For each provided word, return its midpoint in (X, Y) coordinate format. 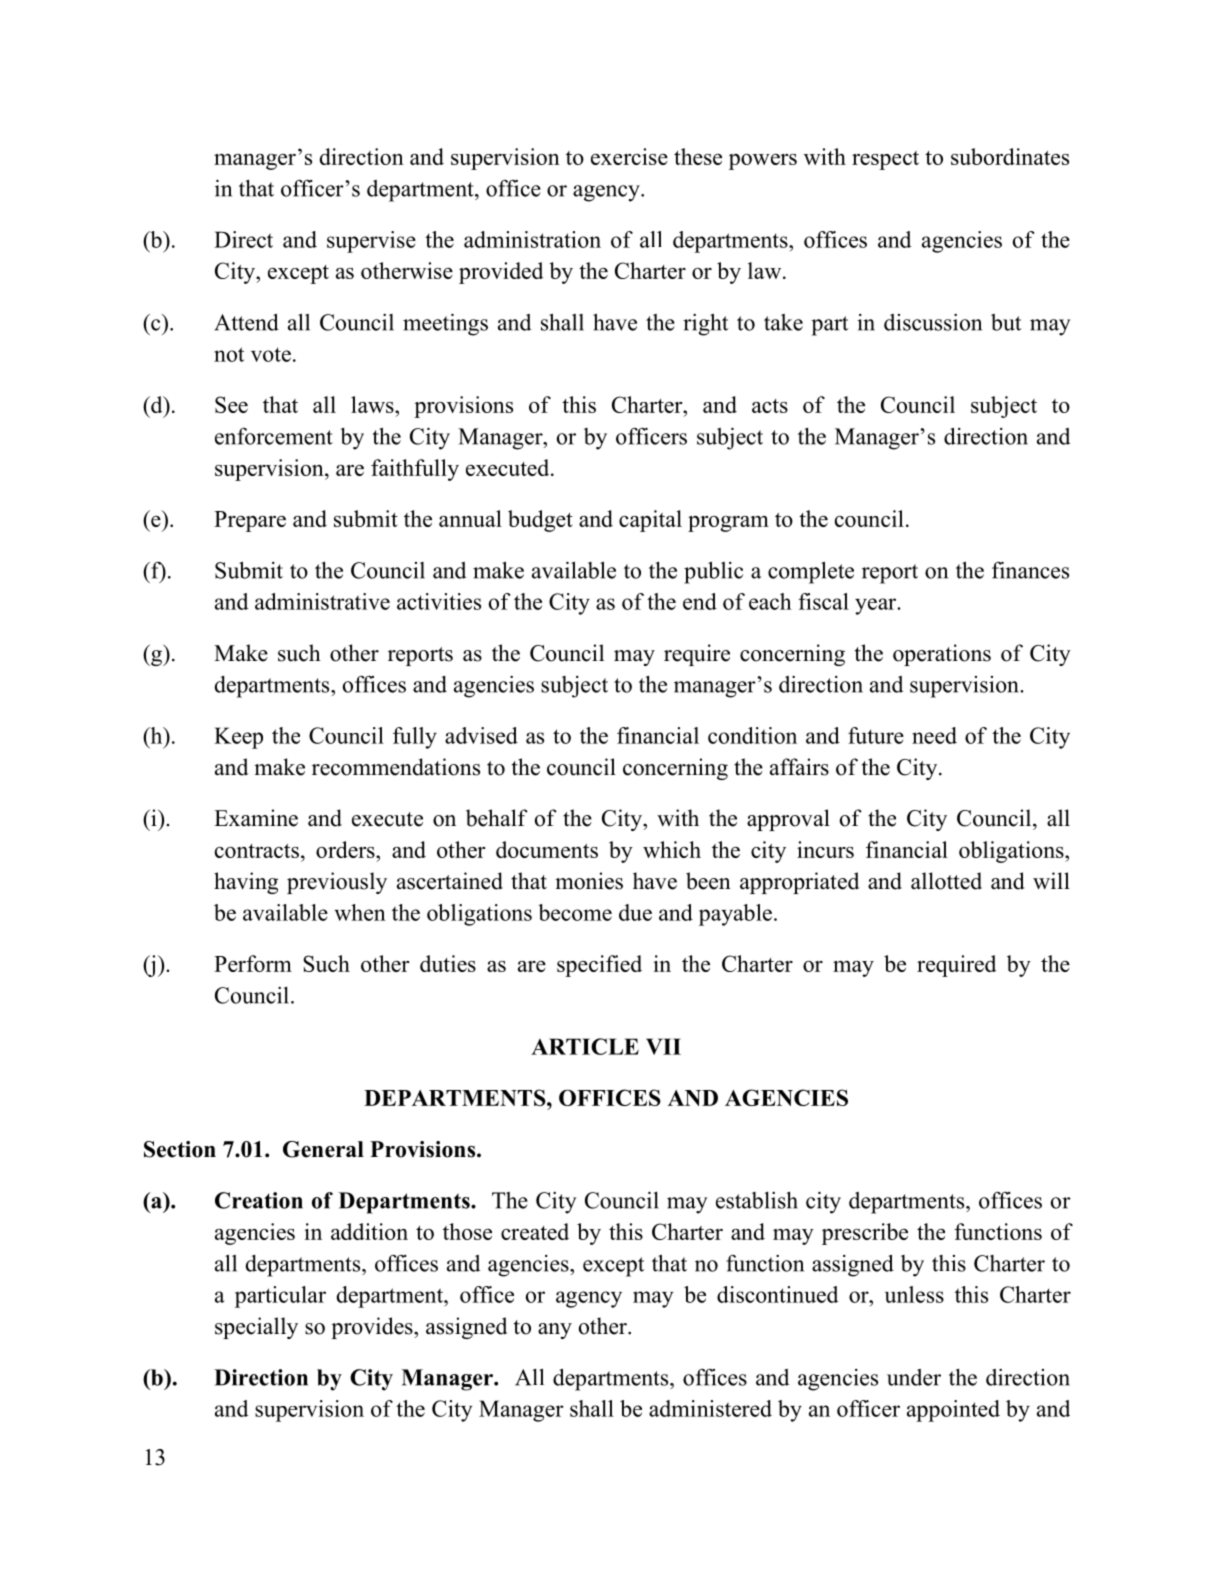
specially (256, 1328)
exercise (629, 156)
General (323, 1149)
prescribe (865, 1234)
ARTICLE (585, 1046)
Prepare (250, 521)
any (555, 1331)
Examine (256, 818)
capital (650, 521)
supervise (371, 242)
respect (885, 160)
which (672, 849)
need (934, 735)
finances (1030, 570)
